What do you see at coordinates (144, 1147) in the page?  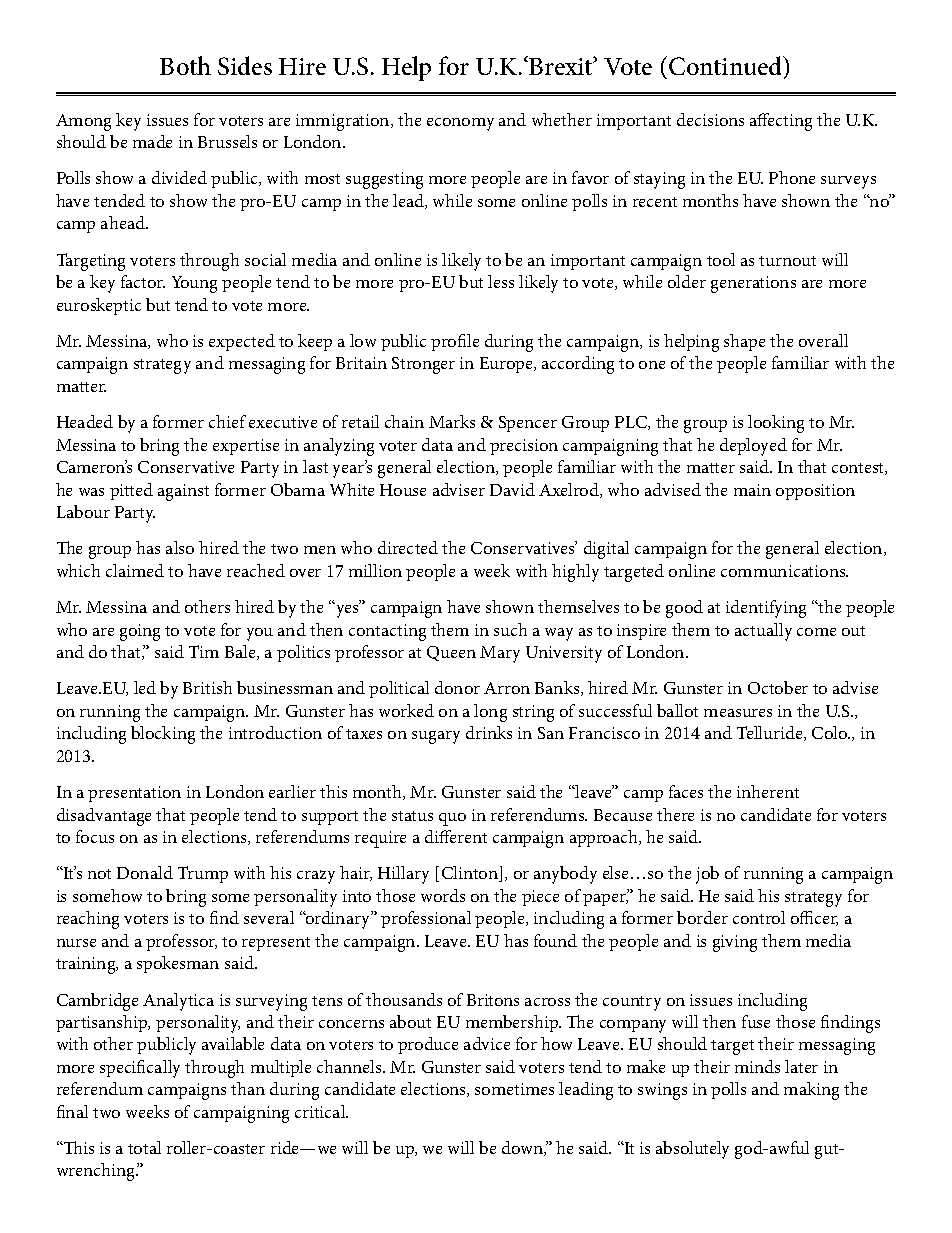 I see `total` at bounding box center [144, 1147].
